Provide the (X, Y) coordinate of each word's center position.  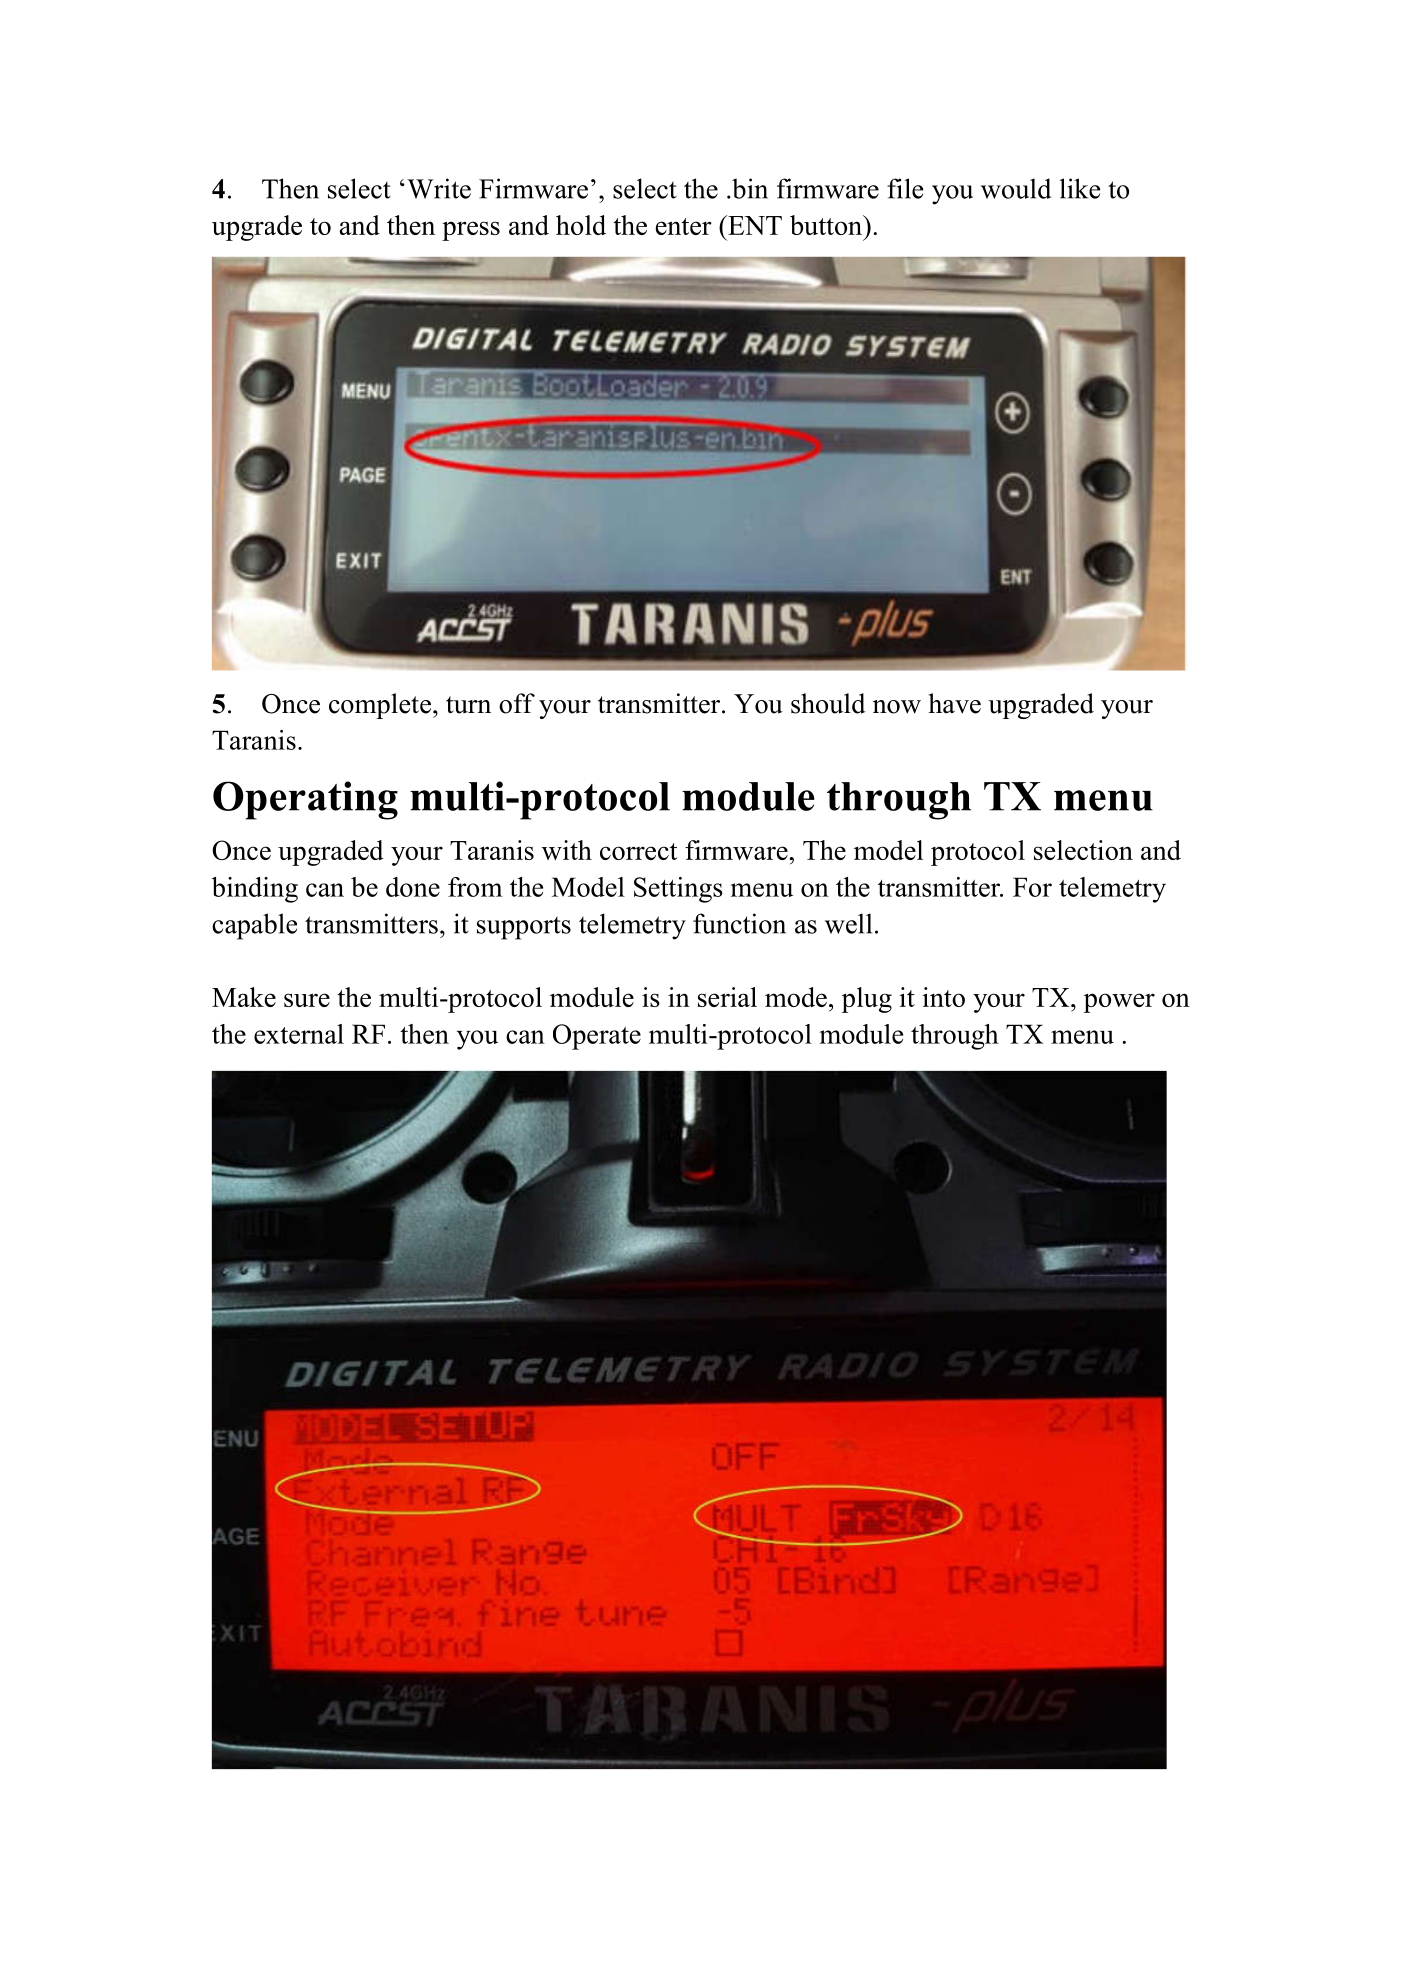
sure (307, 1000)
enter (684, 226)
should (828, 703)
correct (638, 851)
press (471, 231)
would (1016, 188)
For (1032, 887)
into (944, 997)
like (1080, 188)
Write (439, 188)
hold (581, 225)
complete (380, 706)
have (954, 703)
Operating (305, 800)
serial (727, 997)
